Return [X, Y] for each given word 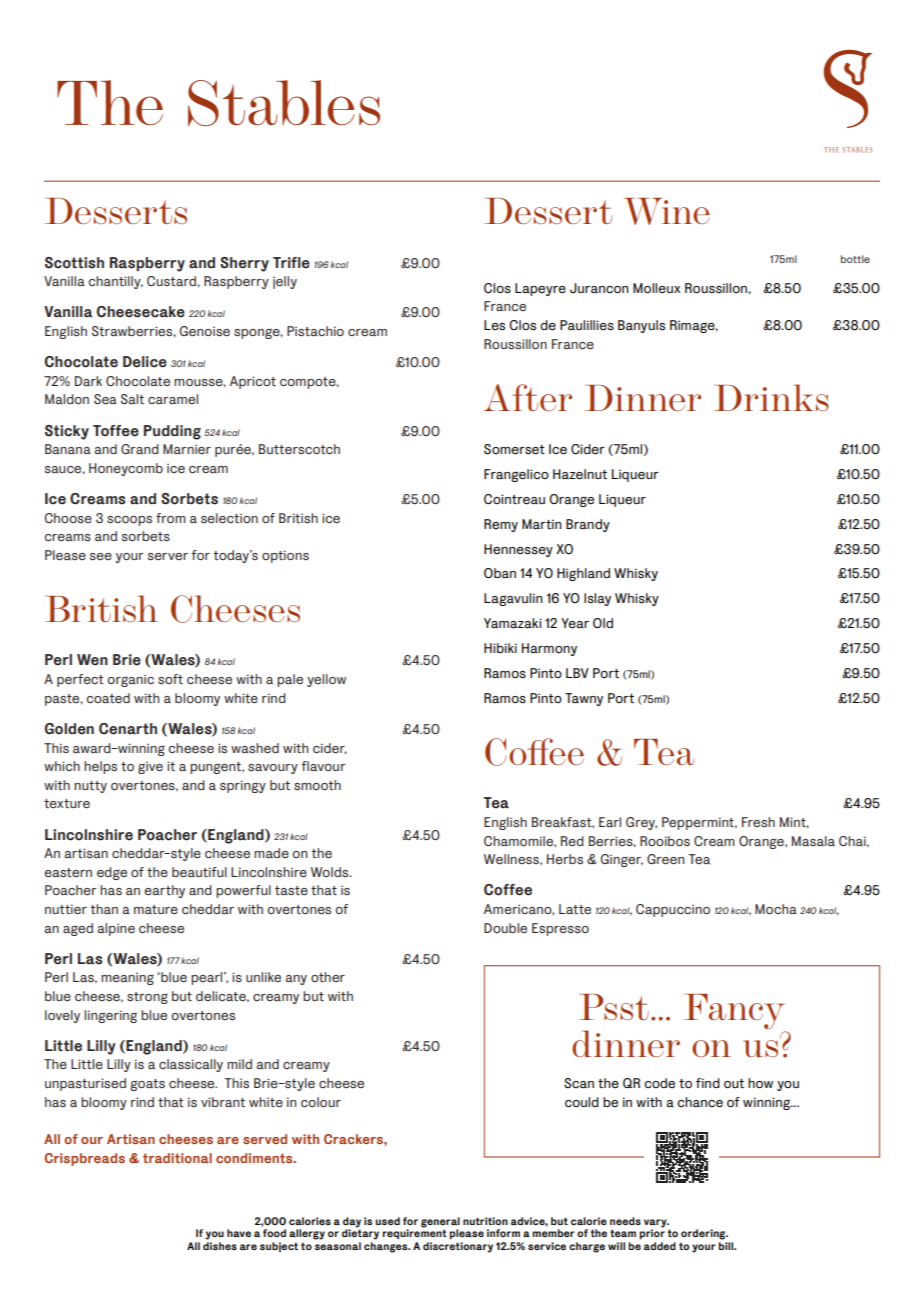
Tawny [584, 699]
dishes [220, 1246]
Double [505, 928]
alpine [116, 929]
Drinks [771, 397]
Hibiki [500, 648]
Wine [667, 211]
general [440, 1223]
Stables [284, 103]
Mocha [776, 909]
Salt [132, 399]
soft [170, 679]
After [528, 397]
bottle [855, 259]
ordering [704, 1234]
